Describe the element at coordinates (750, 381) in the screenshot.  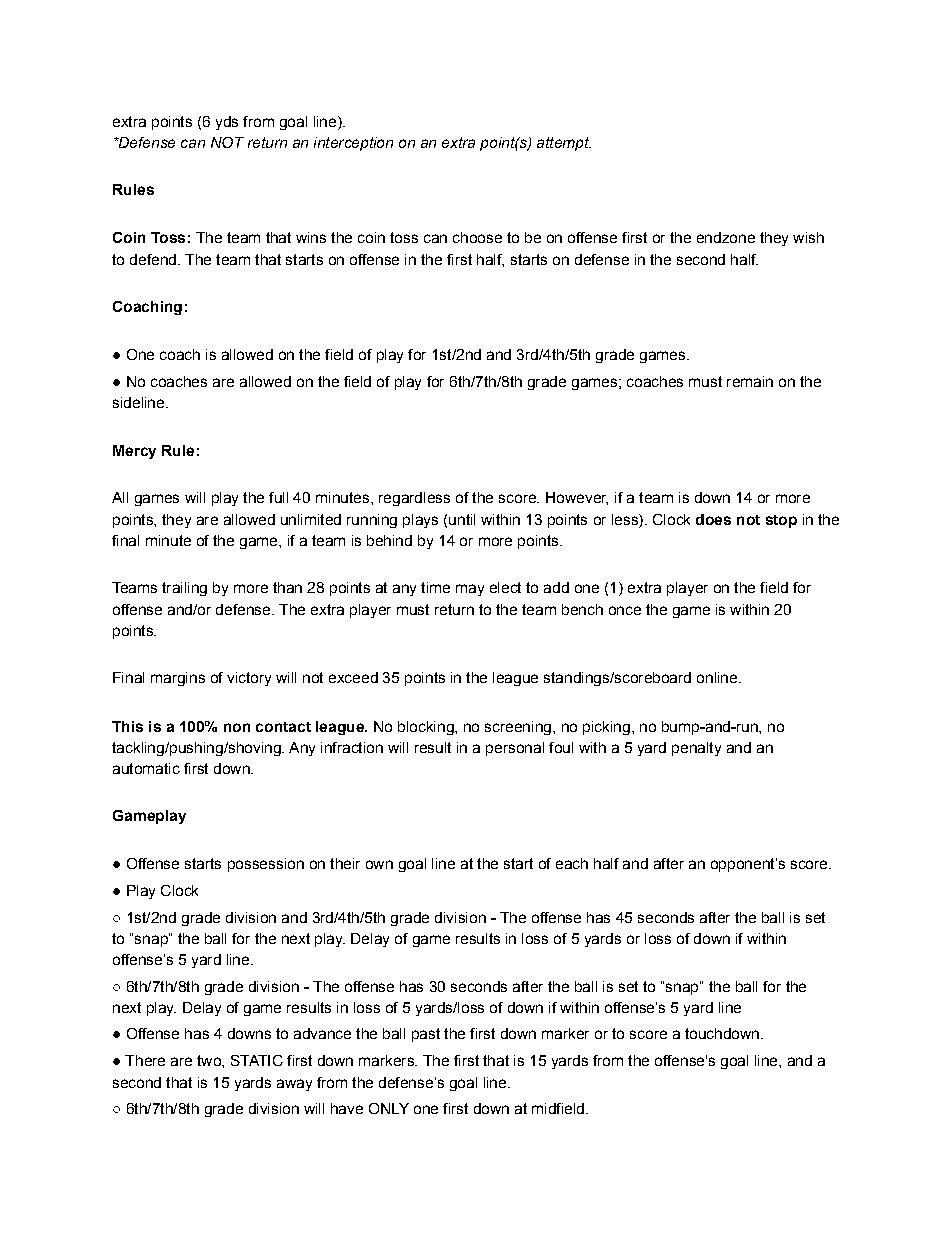
I see `remain` at that location.
